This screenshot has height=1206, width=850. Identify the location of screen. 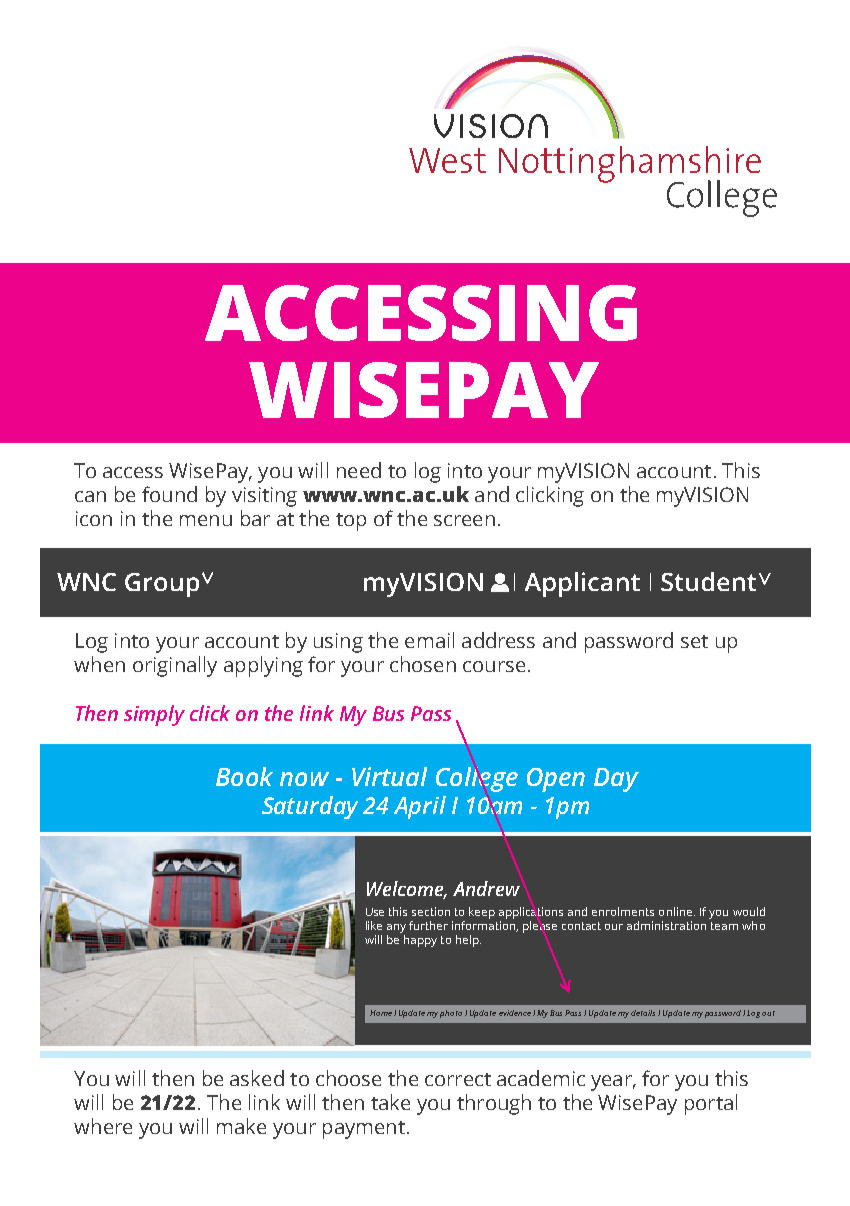
(464, 520).
